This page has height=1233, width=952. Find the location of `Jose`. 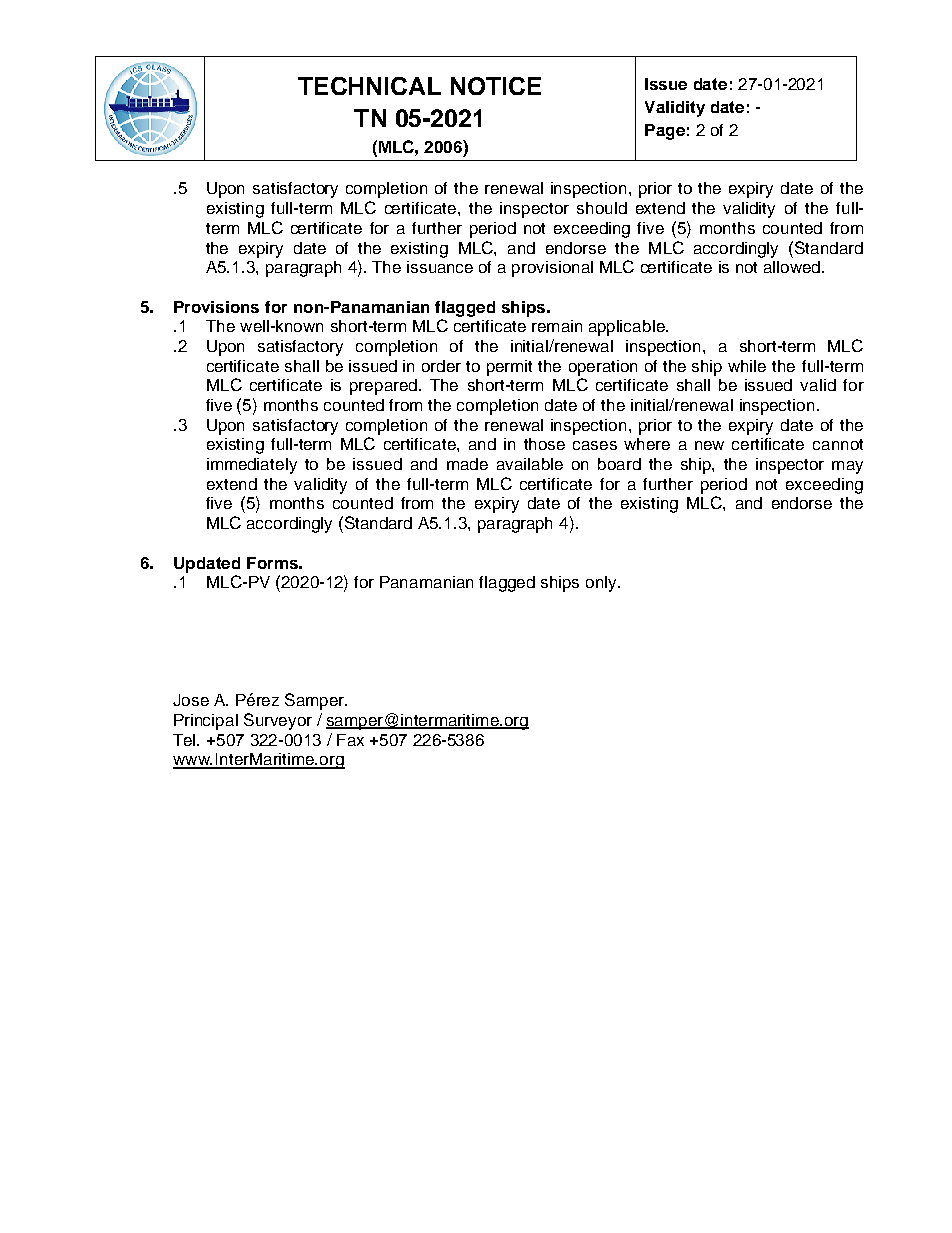

Jose is located at coordinates (191, 700).
